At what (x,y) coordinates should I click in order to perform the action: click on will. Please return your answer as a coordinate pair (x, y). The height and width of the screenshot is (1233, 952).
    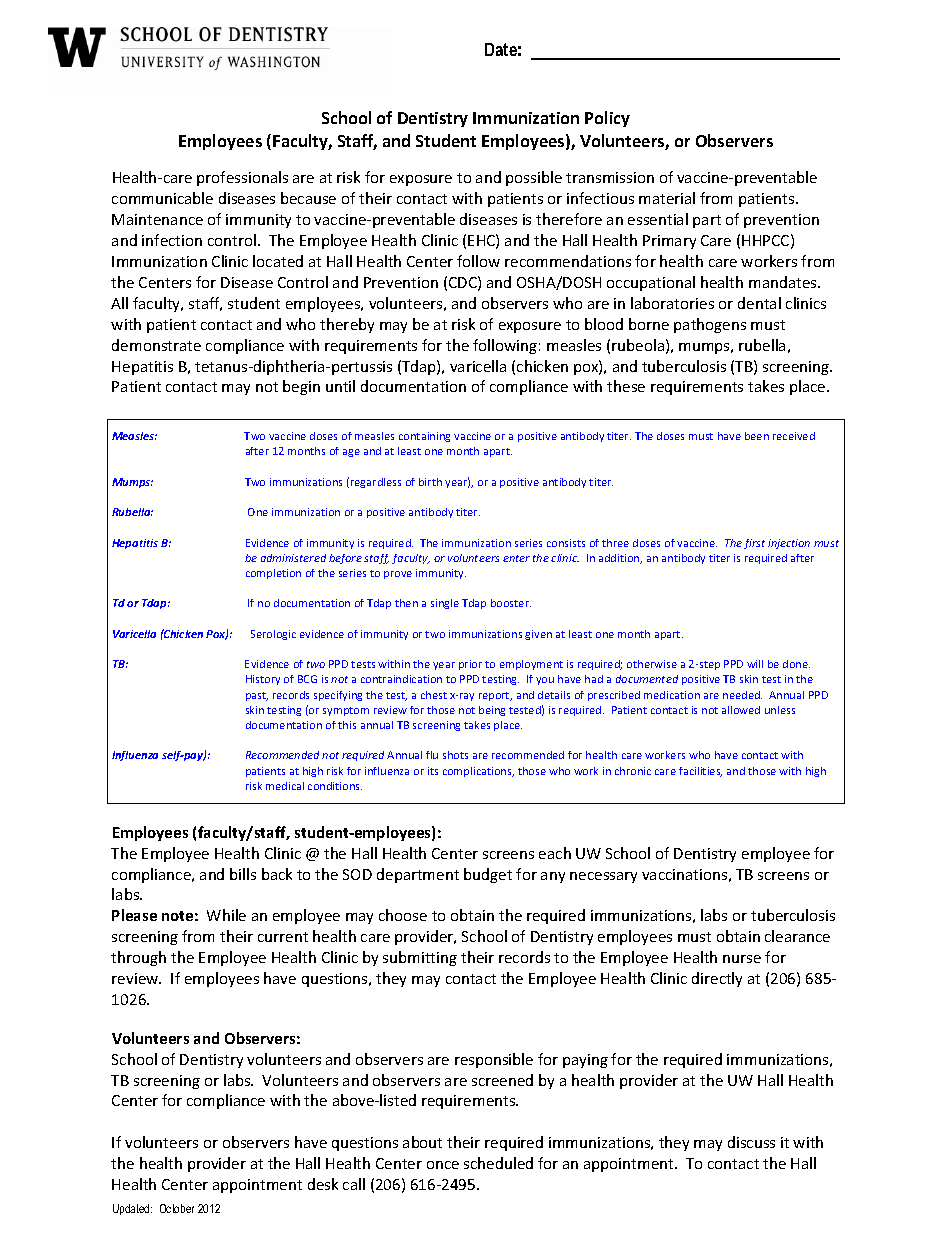
    Looking at the image, I should click on (755, 664).
